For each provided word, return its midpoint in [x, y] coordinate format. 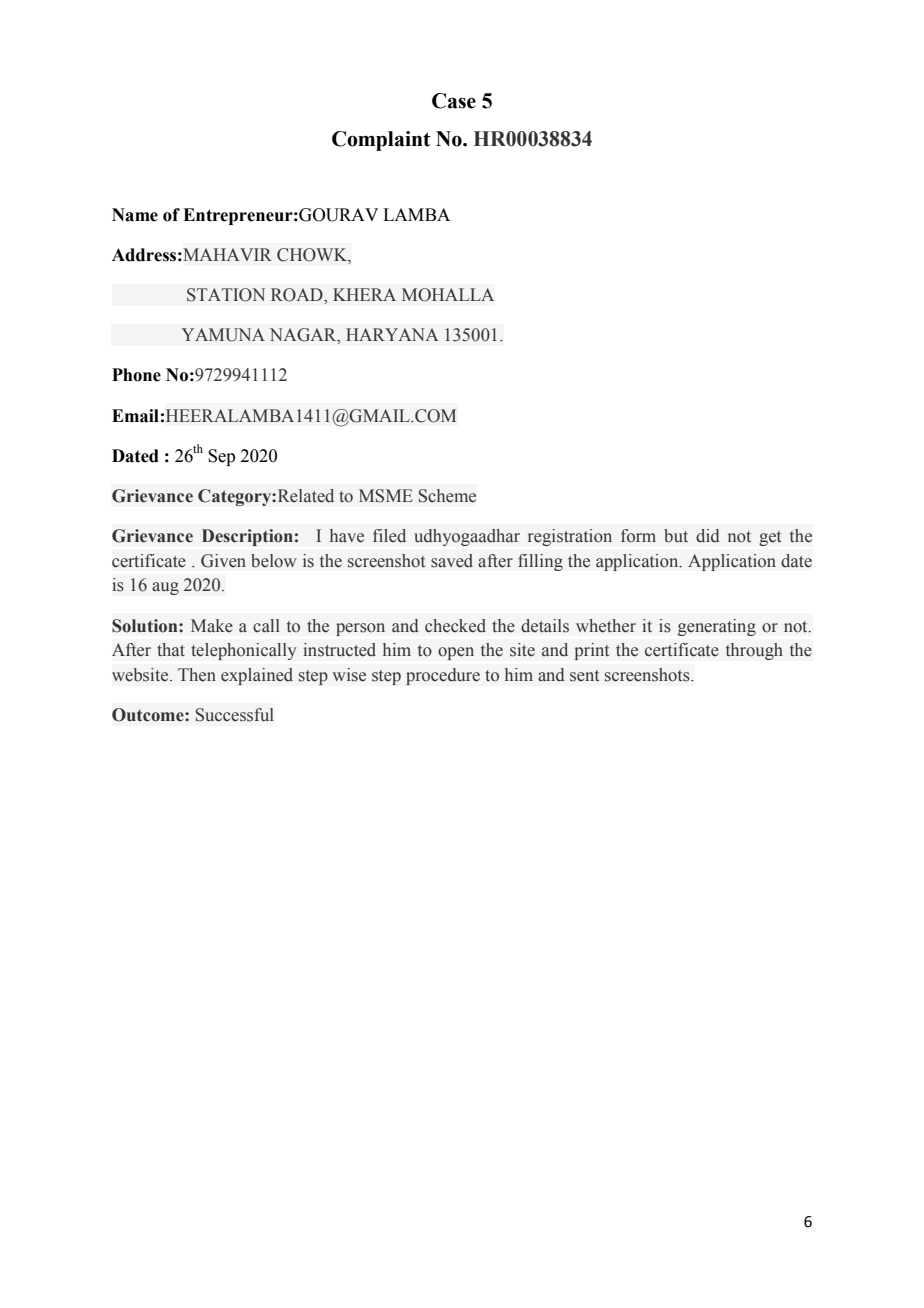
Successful [235, 715]
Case [454, 101]
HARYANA [392, 334]
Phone [136, 375]
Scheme [447, 496]
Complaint [381, 141]
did [708, 536]
